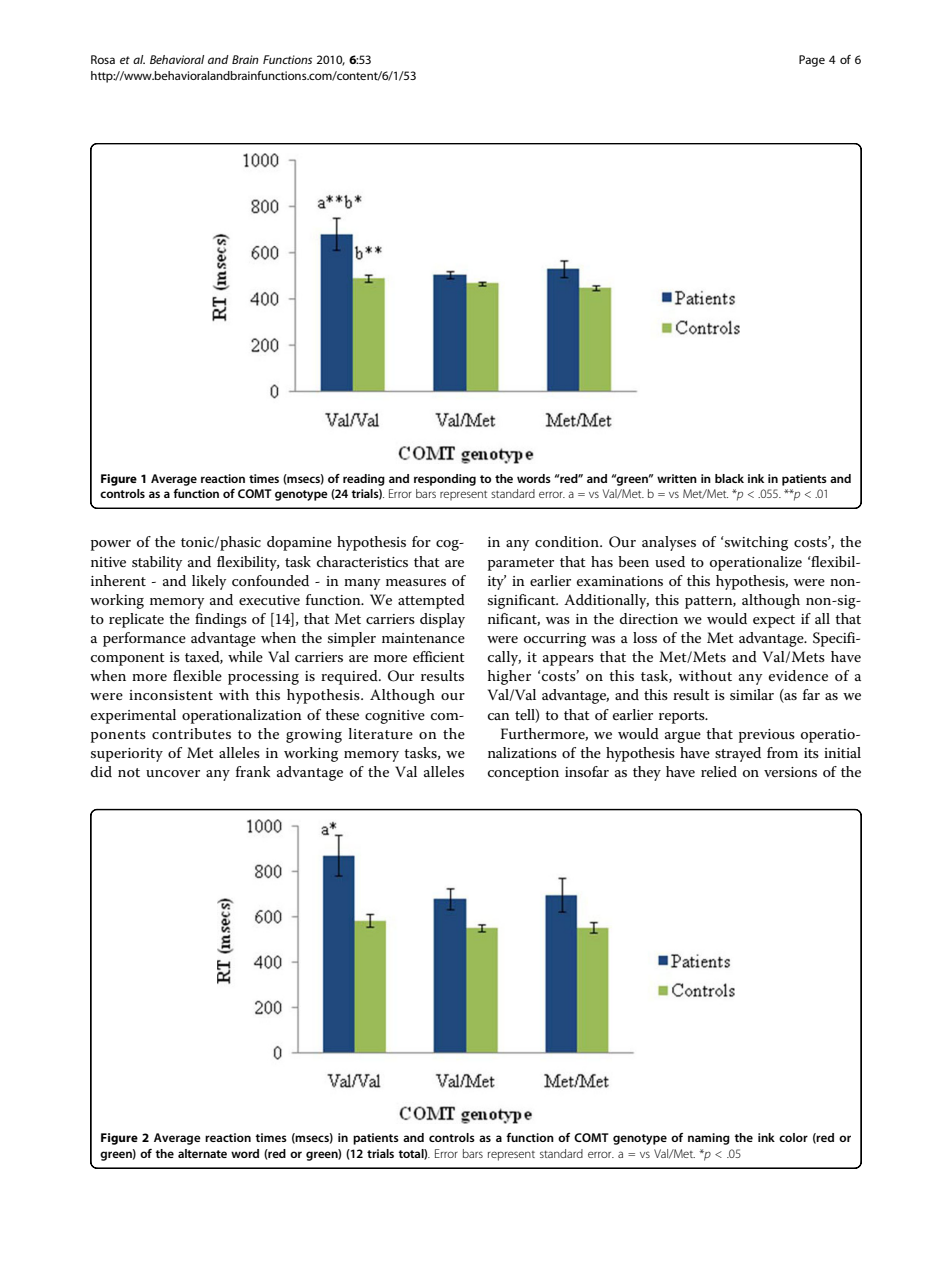  What do you see at coordinates (445, 480) in the screenshot?
I see `responding` at bounding box center [445, 480].
